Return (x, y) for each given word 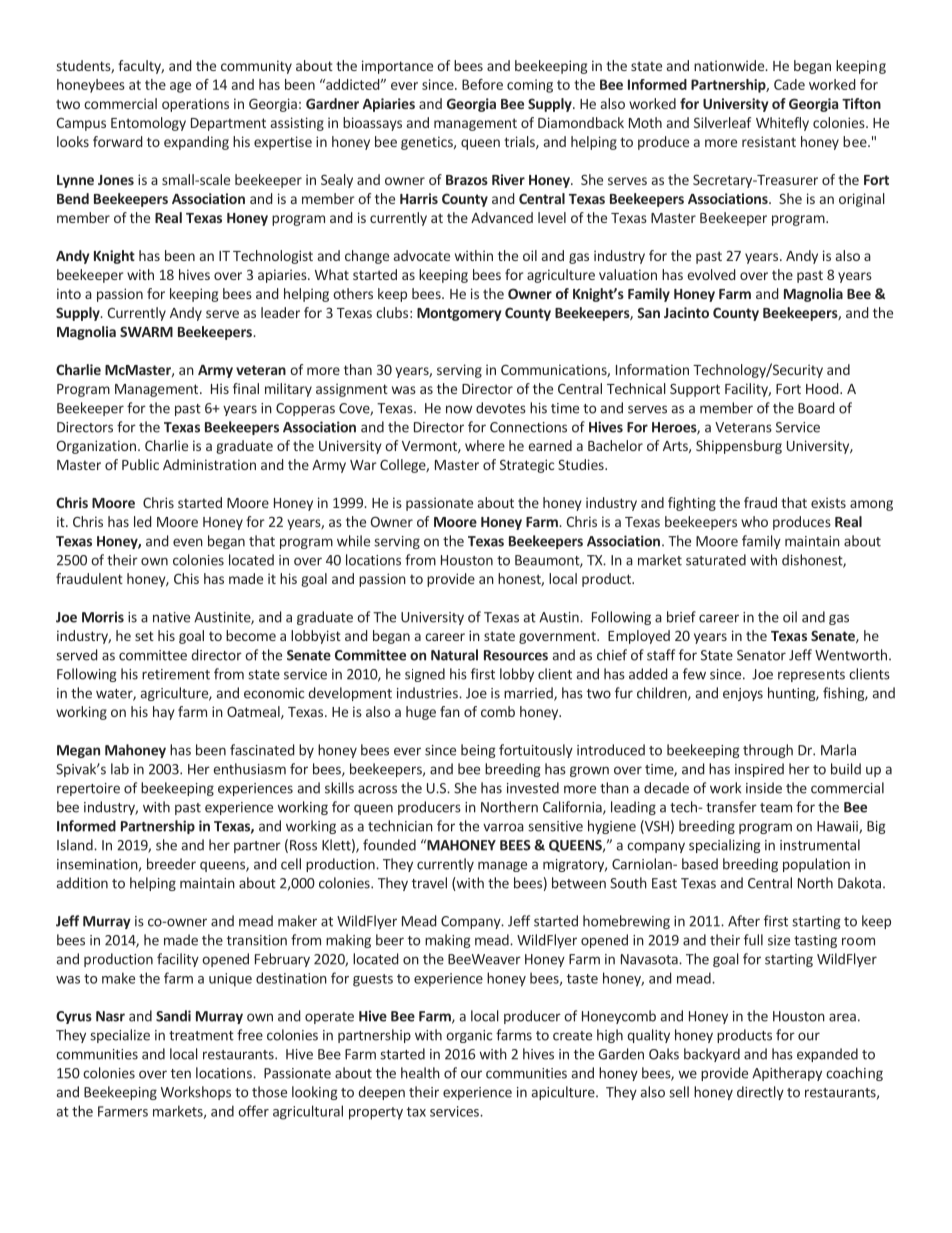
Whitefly (782, 124)
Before (482, 84)
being (478, 751)
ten (181, 1074)
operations (195, 105)
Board (816, 408)
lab (120, 769)
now (459, 409)
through (768, 751)
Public (140, 464)
